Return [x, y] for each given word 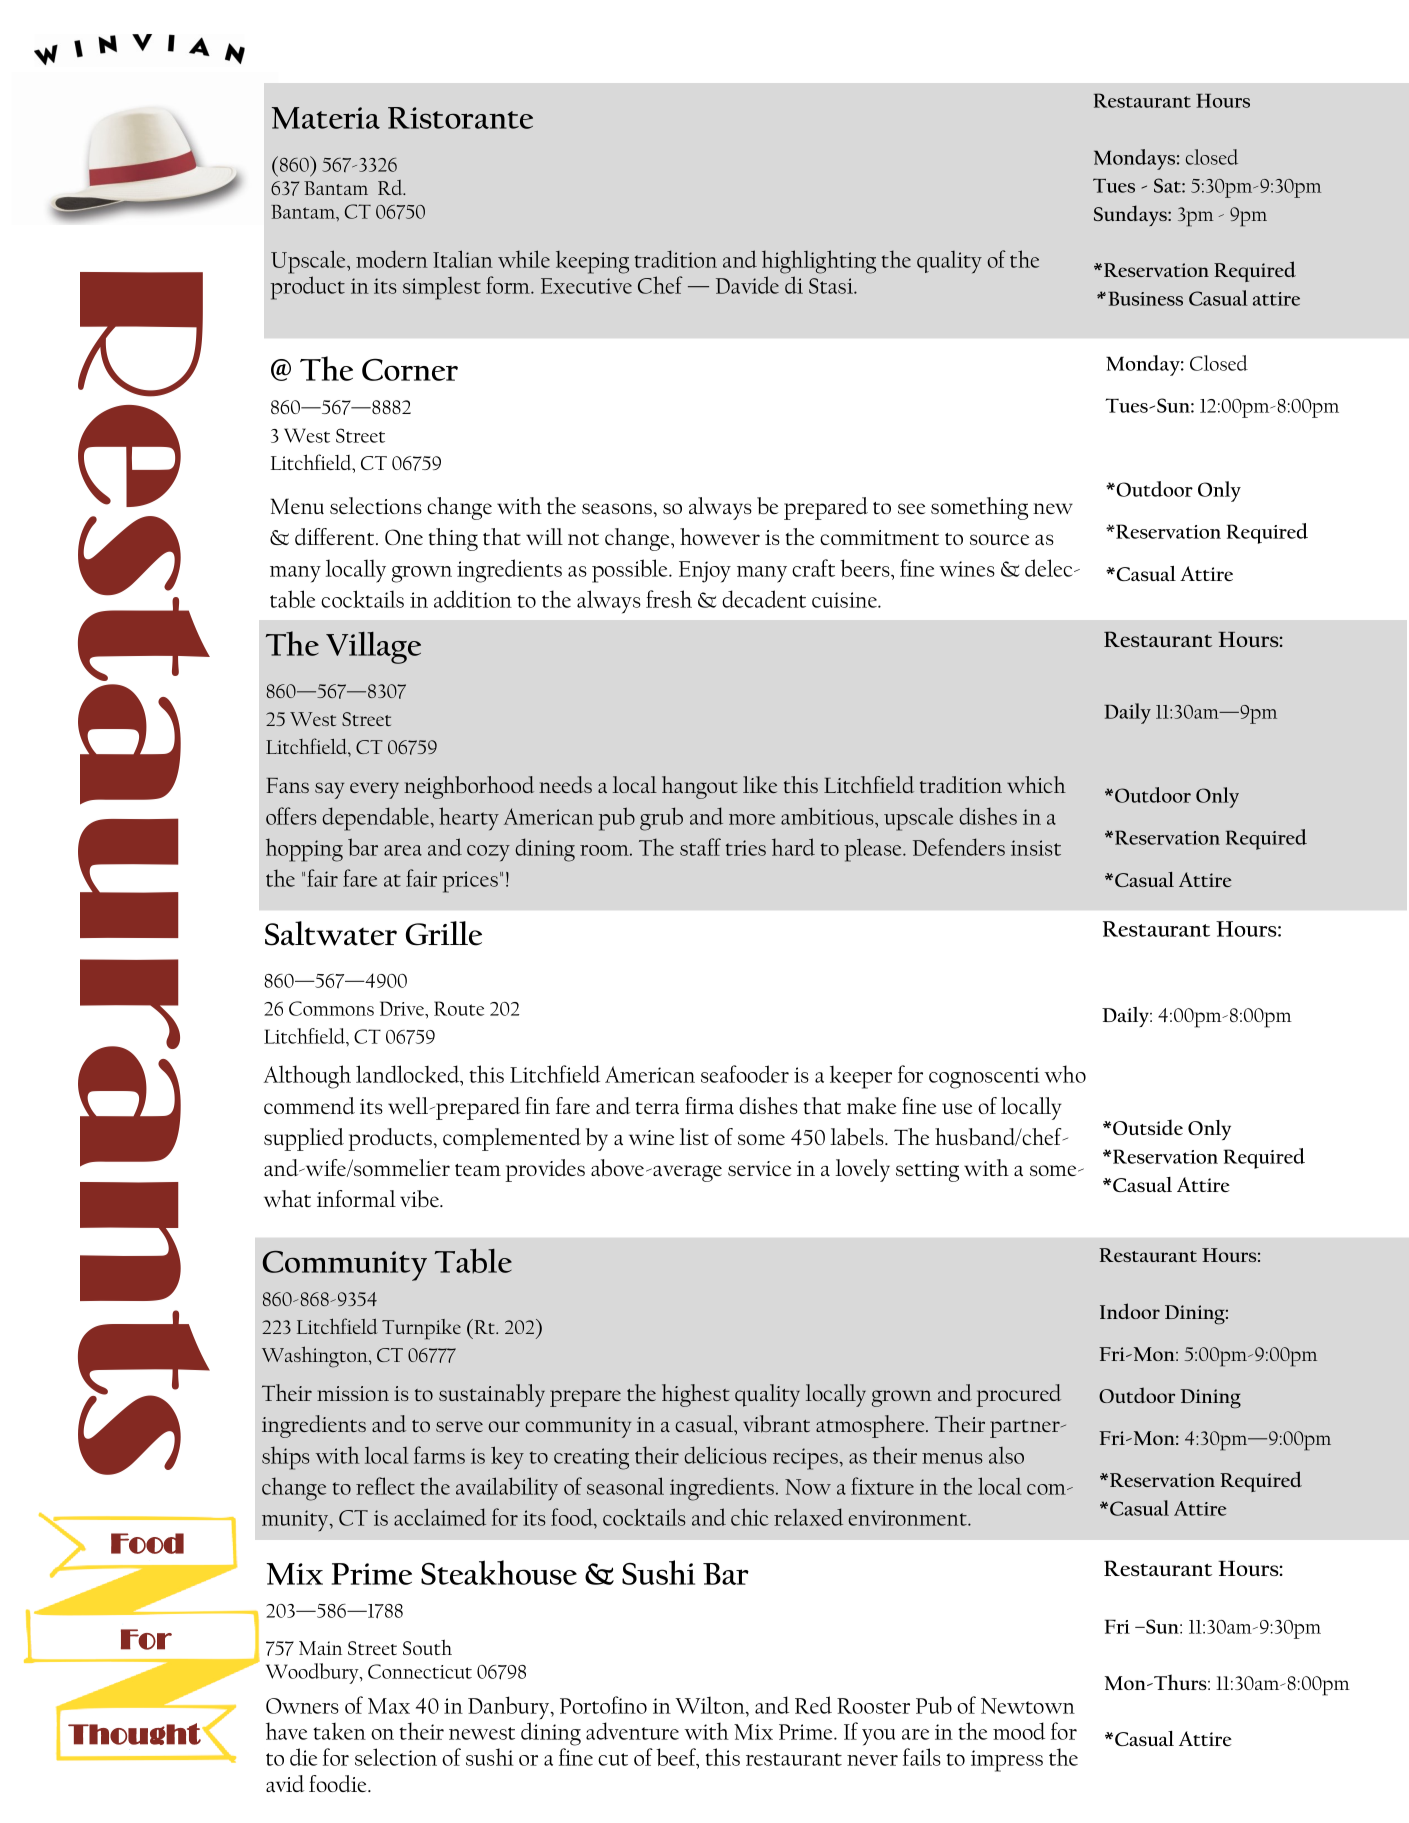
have [286, 1731]
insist [1036, 848]
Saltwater [331, 933]
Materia [326, 118]
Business [1145, 298]
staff [700, 847]
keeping [592, 262]
